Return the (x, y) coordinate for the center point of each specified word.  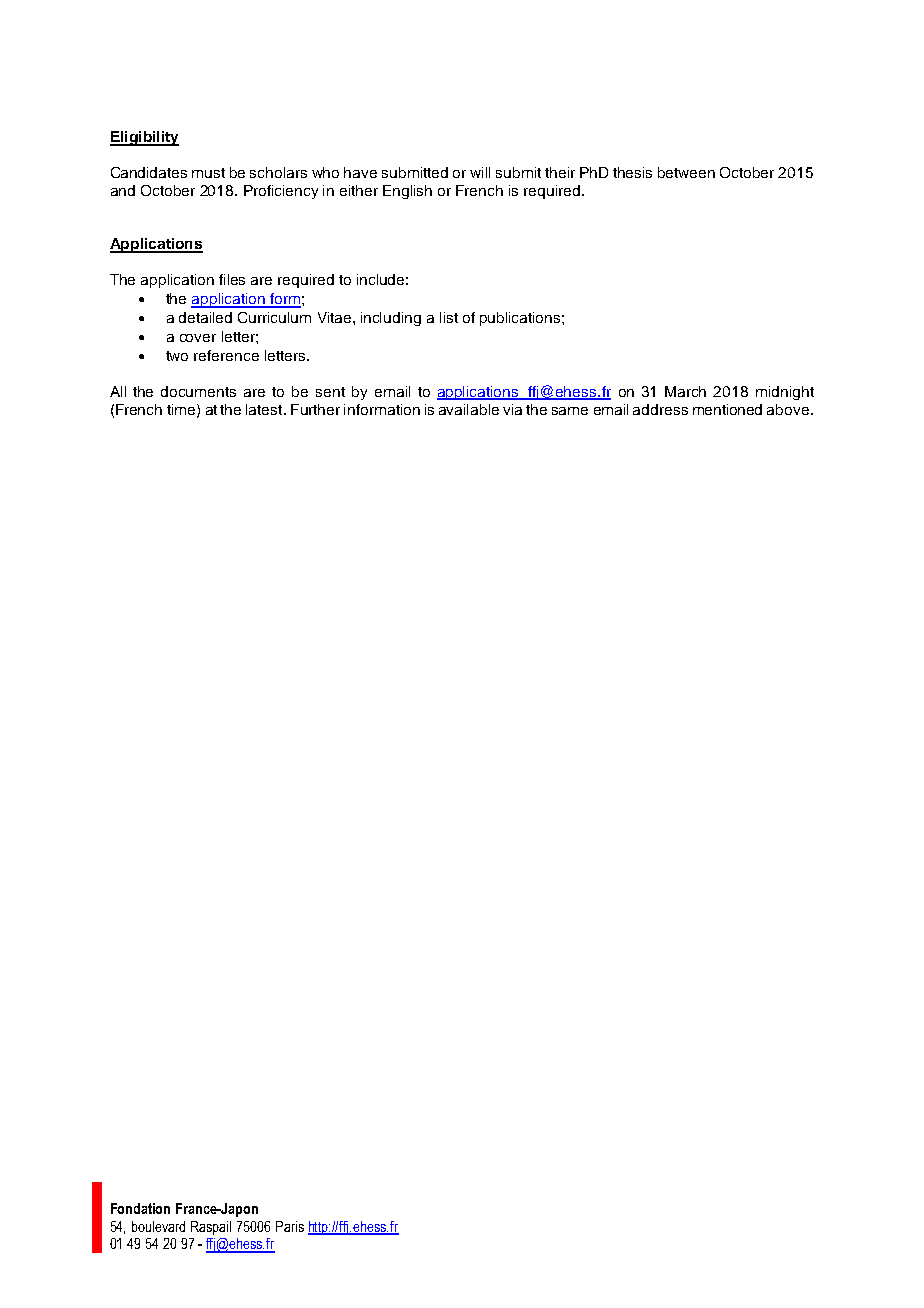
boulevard (158, 1226)
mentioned (727, 409)
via (512, 409)
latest (265, 409)
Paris (290, 1226)
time (182, 410)
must (208, 173)
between (686, 172)
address (660, 409)
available (469, 409)
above (788, 409)
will (480, 172)
